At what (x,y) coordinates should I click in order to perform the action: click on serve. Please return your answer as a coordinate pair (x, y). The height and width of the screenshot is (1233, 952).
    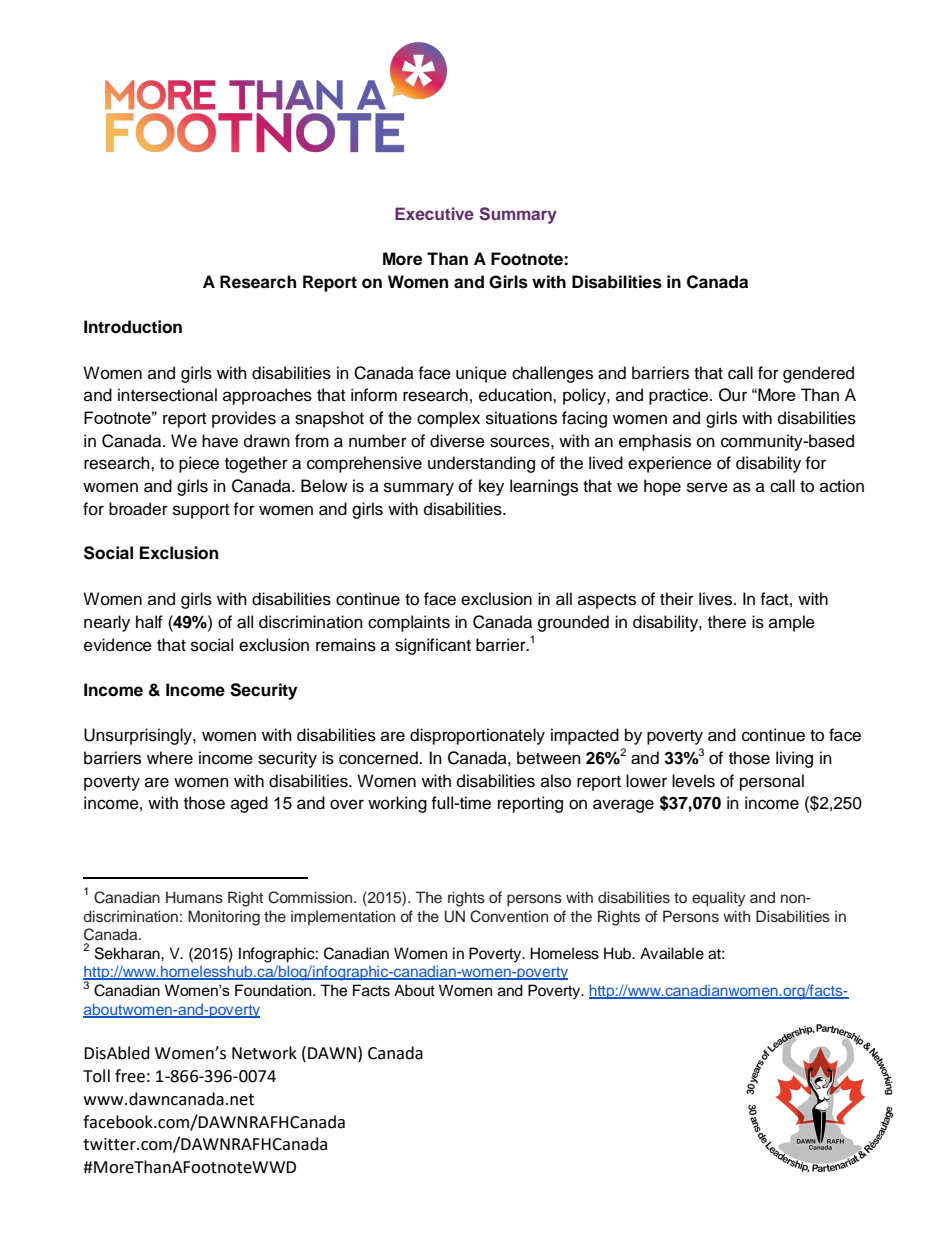
    Looking at the image, I should click on (707, 487).
